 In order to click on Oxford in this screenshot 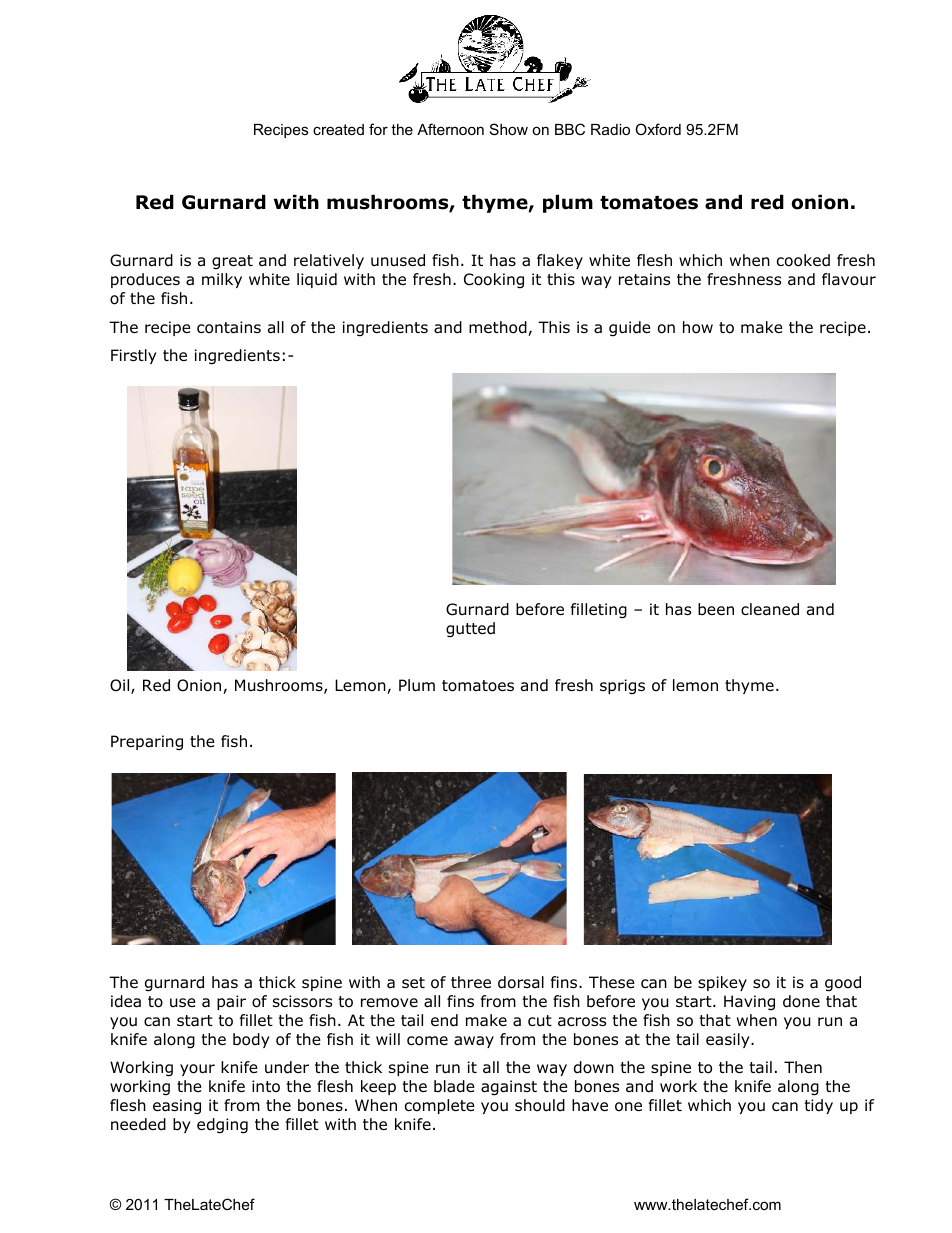, I will do `click(658, 129)`.
